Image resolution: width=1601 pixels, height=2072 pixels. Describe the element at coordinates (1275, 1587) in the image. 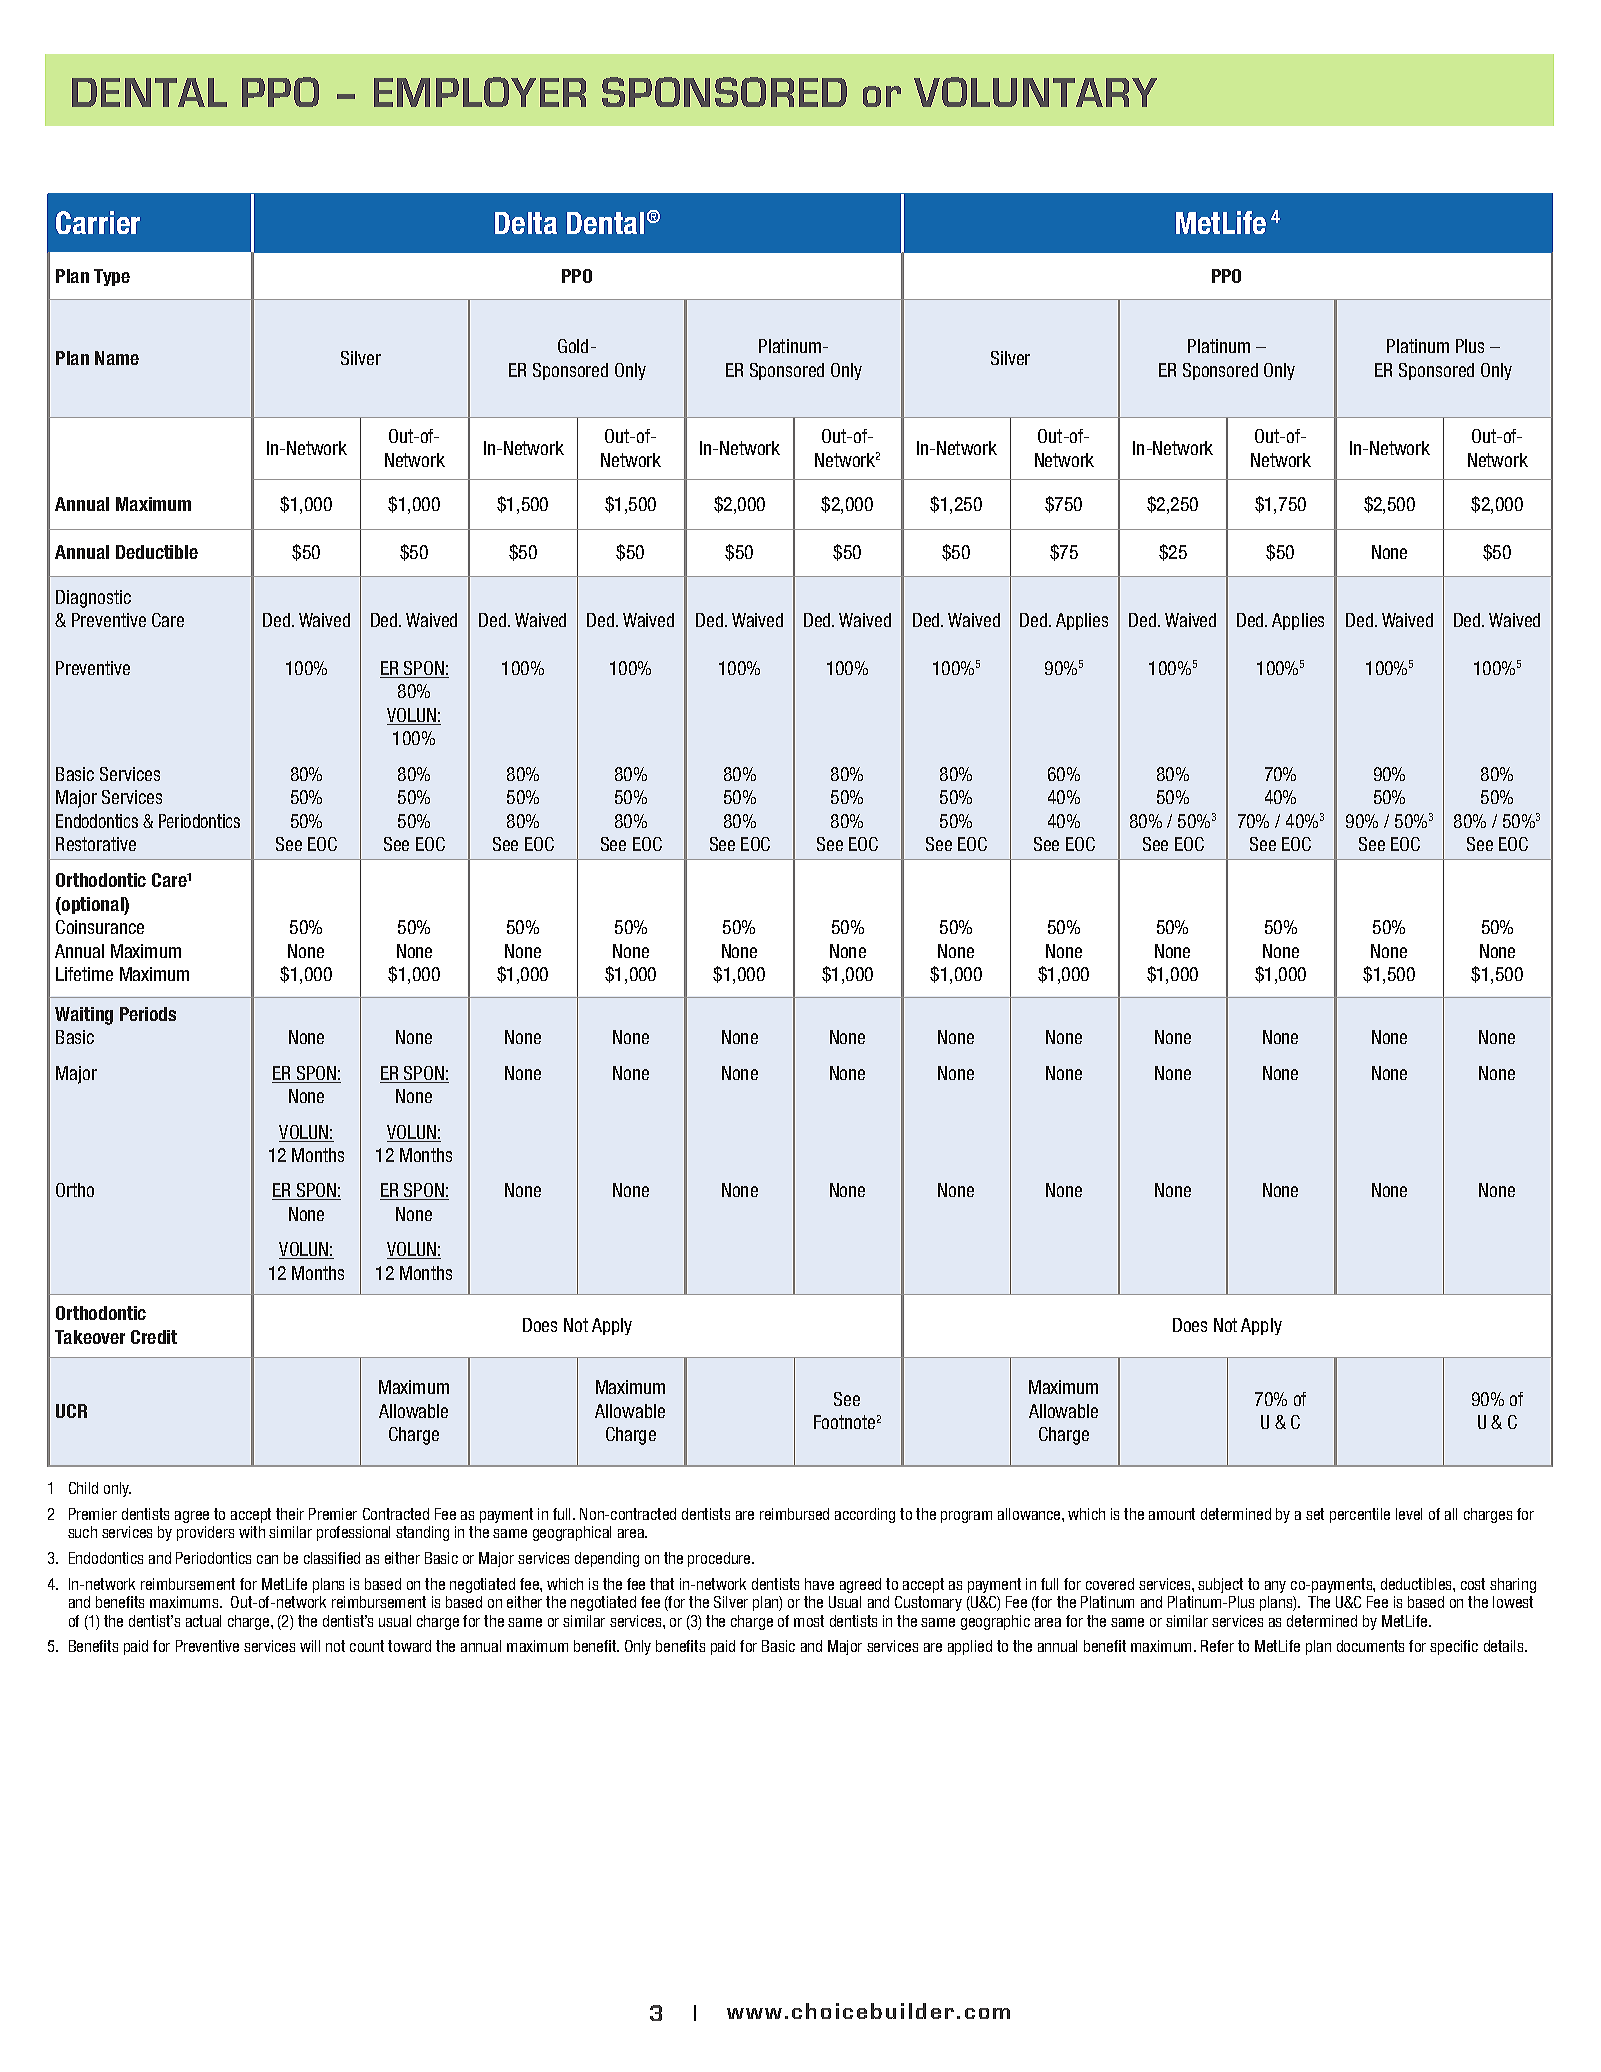

I see `any` at that location.
